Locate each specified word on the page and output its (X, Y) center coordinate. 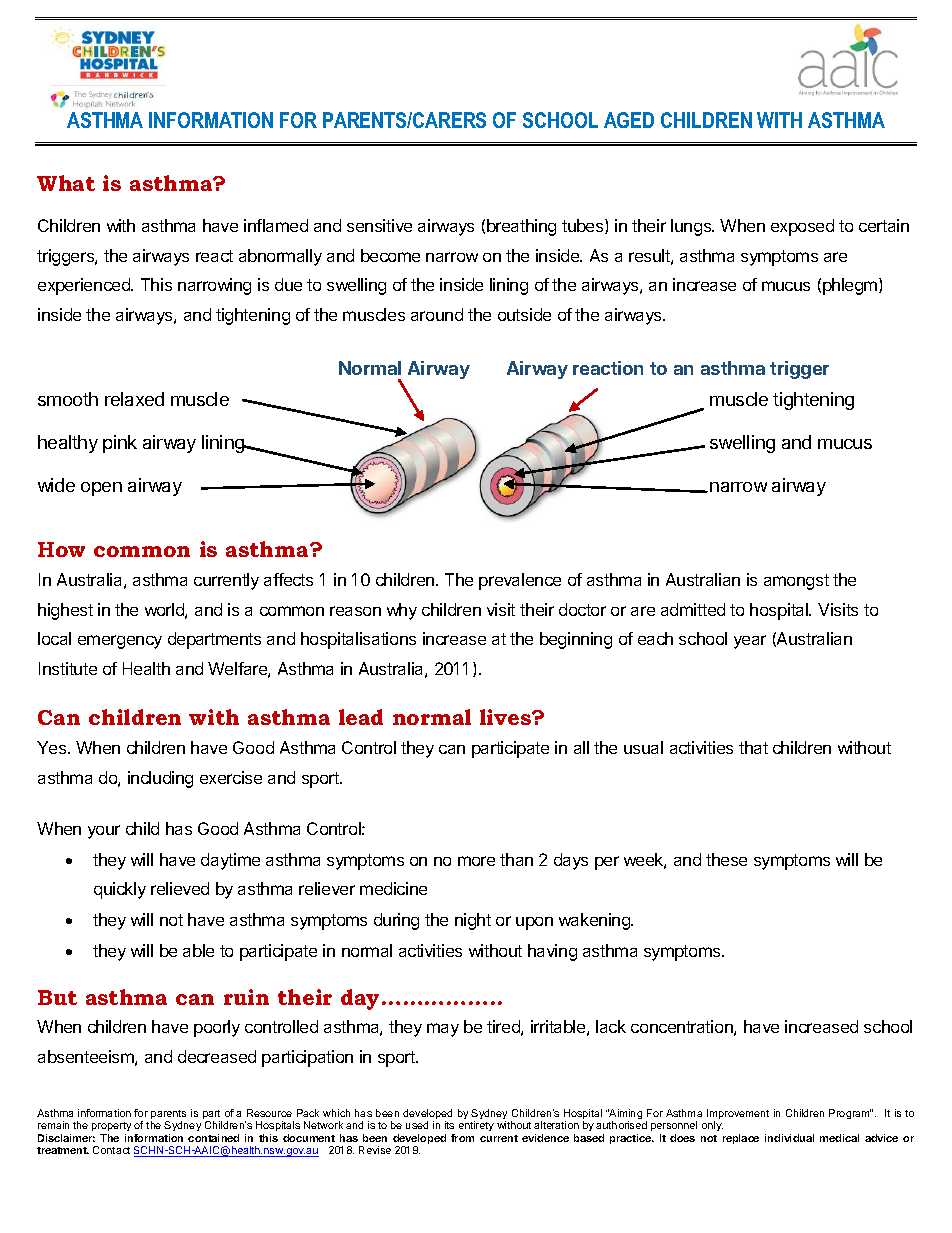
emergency (120, 642)
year (750, 642)
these (726, 859)
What (66, 183)
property (111, 1128)
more (476, 861)
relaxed (134, 399)
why (402, 611)
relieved (180, 888)
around (437, 314)
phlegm (850, 286)
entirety (476, 1126)
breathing (521, 227)
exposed (802, 227)
